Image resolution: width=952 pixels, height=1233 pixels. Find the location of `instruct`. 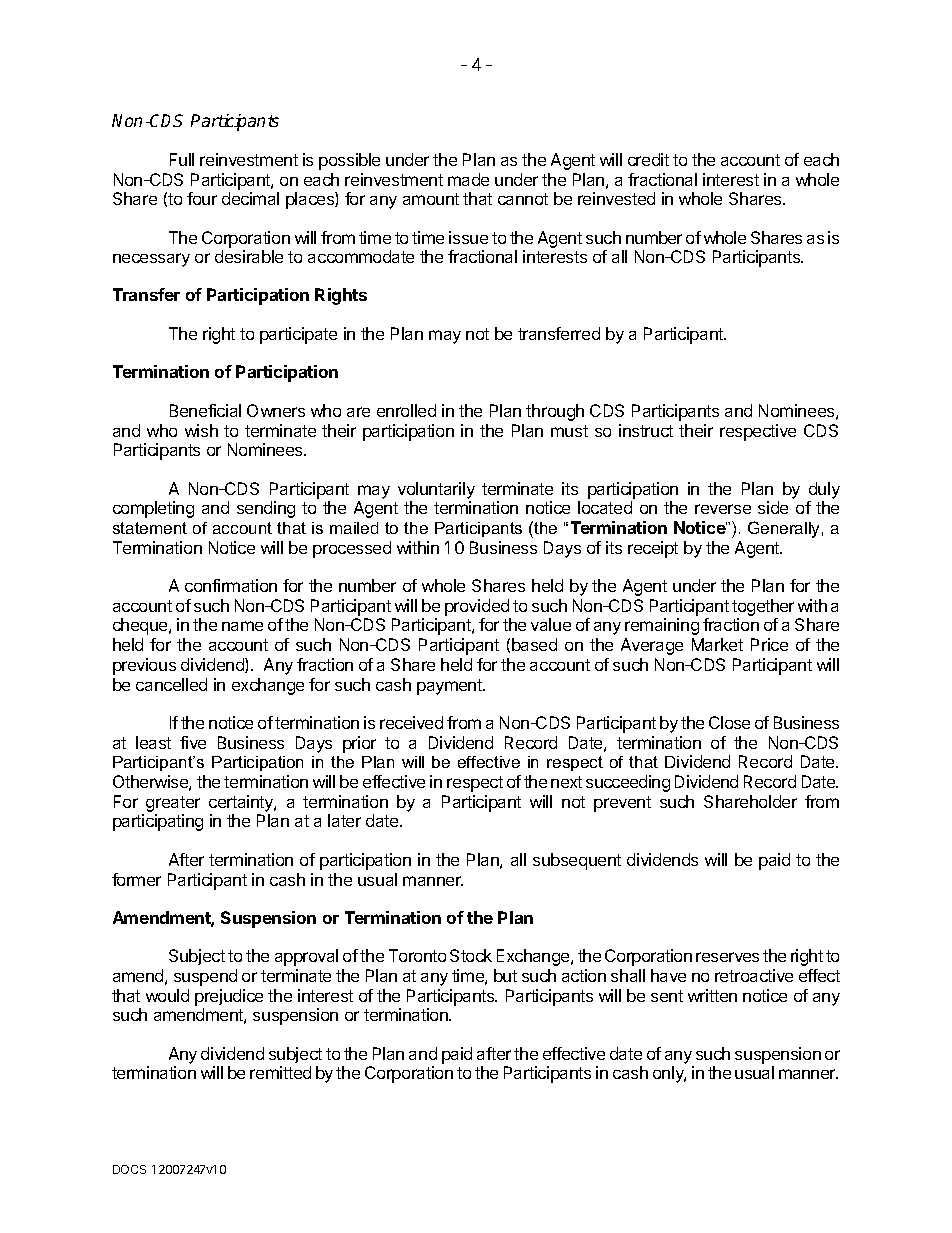

instruct is located at coordinates (646, 430).
